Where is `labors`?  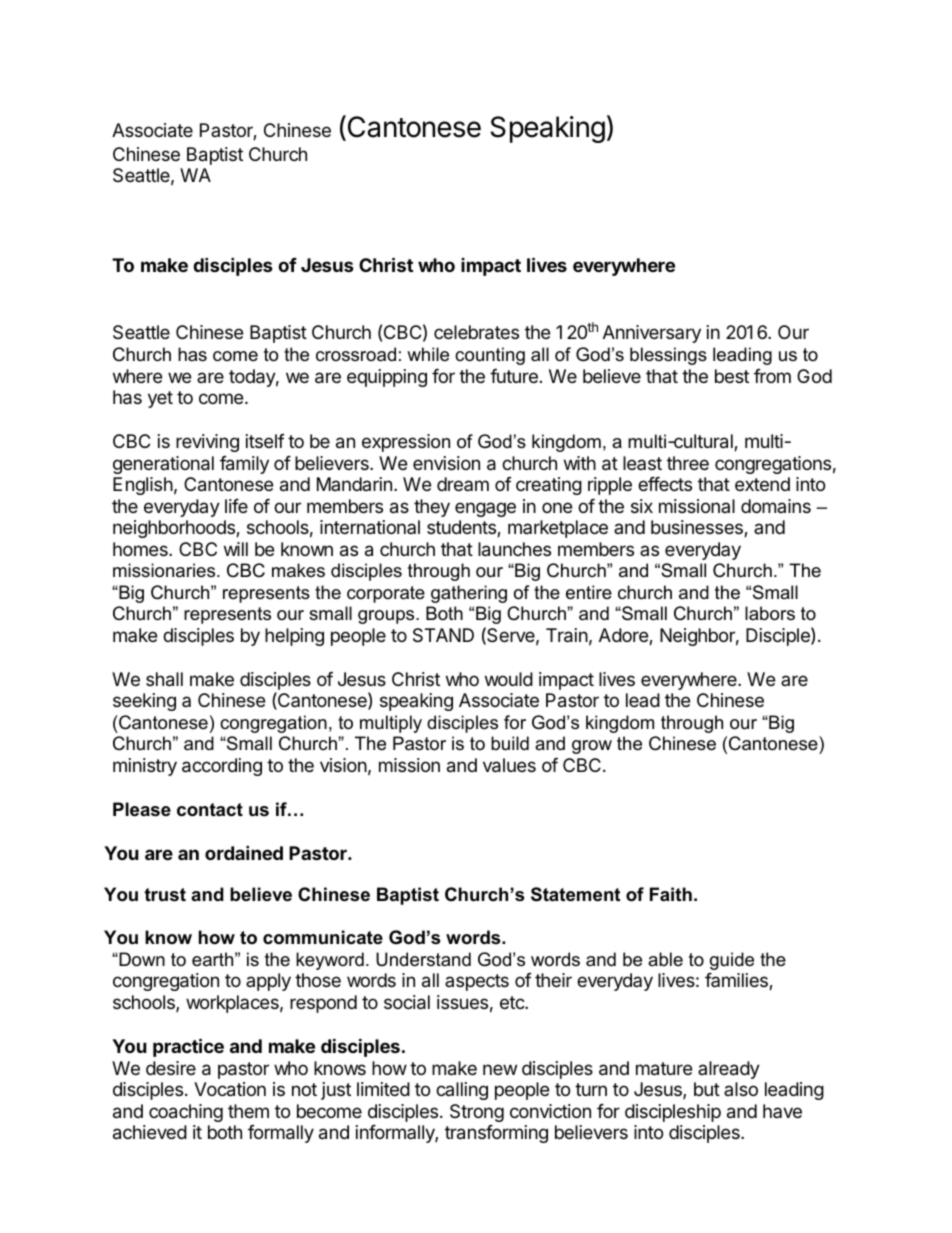
labors is located at coordinates (770, 613).
